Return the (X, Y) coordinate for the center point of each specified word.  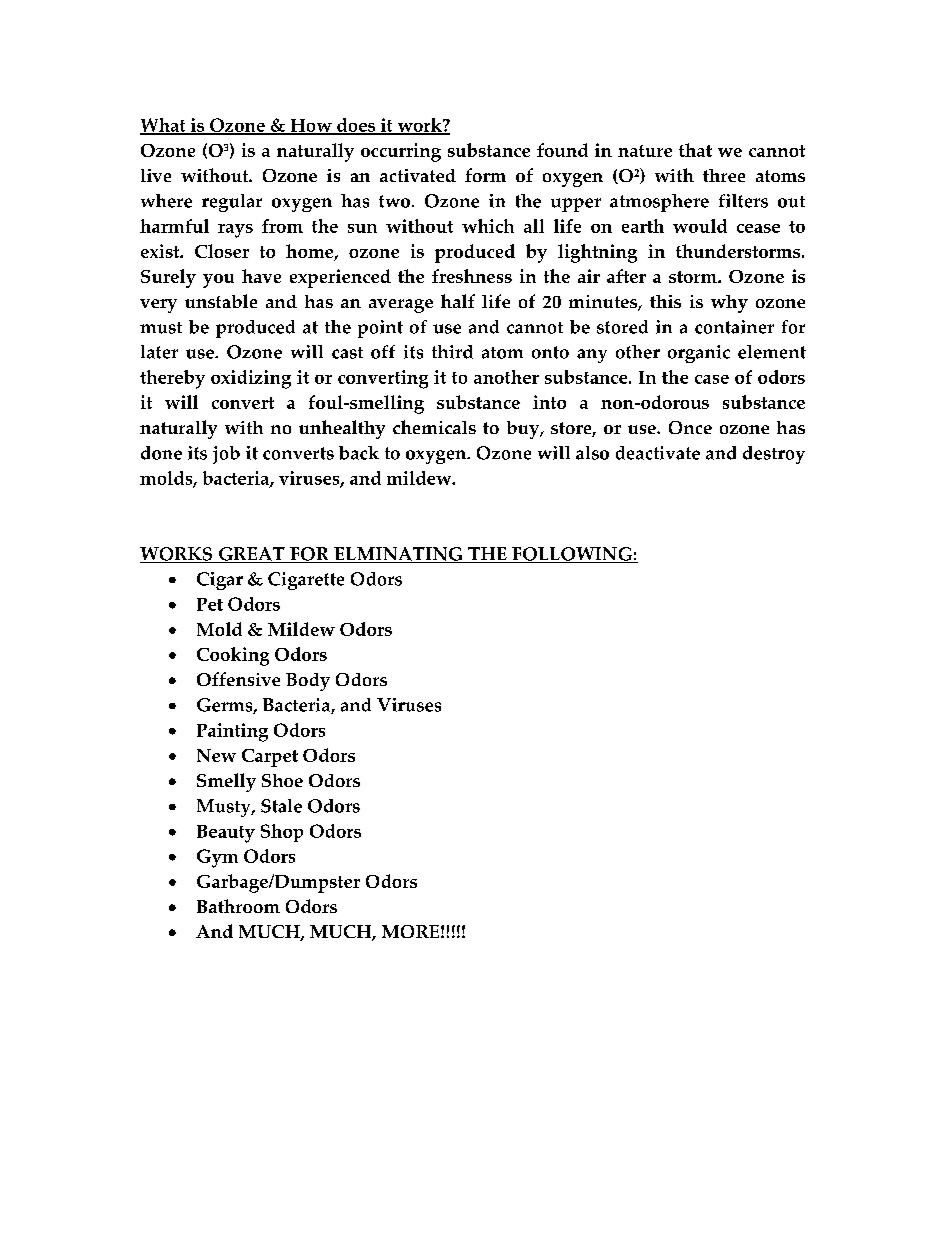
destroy (774, 455)
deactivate (658, 453)
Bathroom (238, 906)
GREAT (251, 555)
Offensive (238, 679)
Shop (282, 833)
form (485, 175)
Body (308, 682)
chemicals (434, 427)
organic (699, 354)
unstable (221, 301)
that (695, 150)
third (452, 352)
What (164, 126)
